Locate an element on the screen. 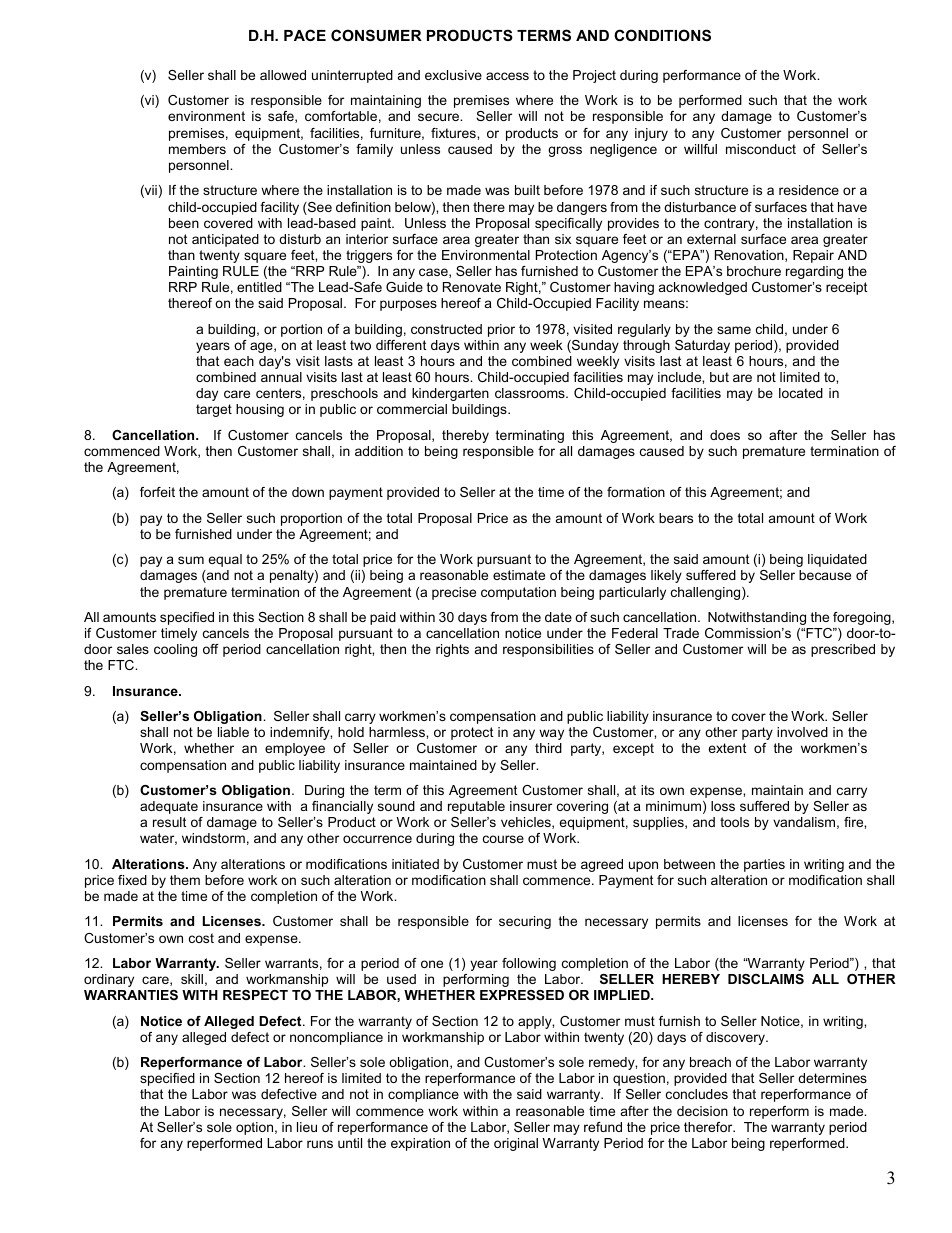  equal is located at coordinates (225, 560).
